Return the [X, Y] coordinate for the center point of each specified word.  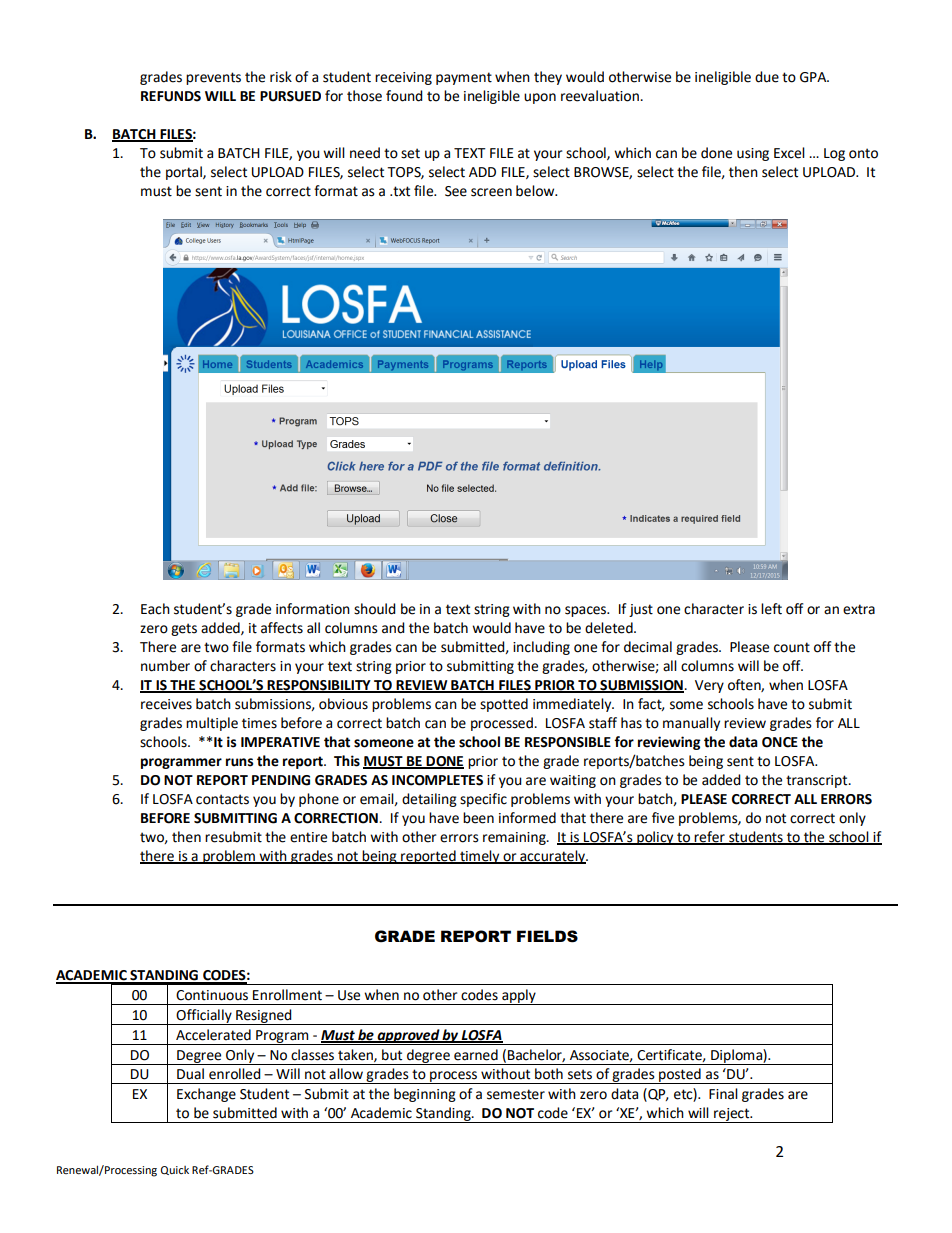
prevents [213, 78]
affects [282, 628]
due [767, 77]
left [771, 609]
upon [540, 98]
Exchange [206, 1095]
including [541, 648]
